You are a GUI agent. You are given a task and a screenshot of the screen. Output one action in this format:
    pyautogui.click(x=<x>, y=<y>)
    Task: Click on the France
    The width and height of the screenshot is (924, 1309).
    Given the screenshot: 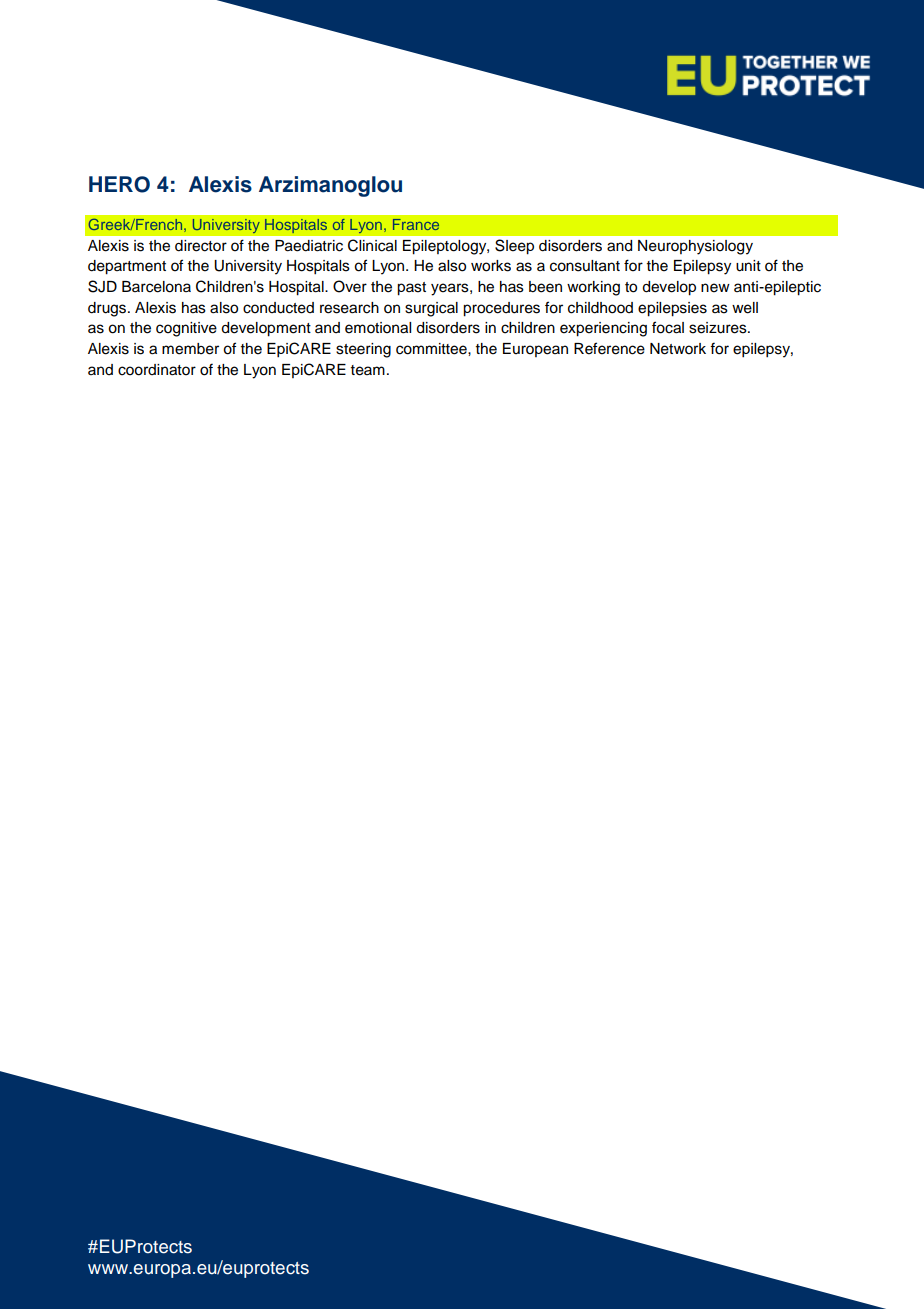 What is the action you would take?
    pyautogui.click(x=416, y=224)
